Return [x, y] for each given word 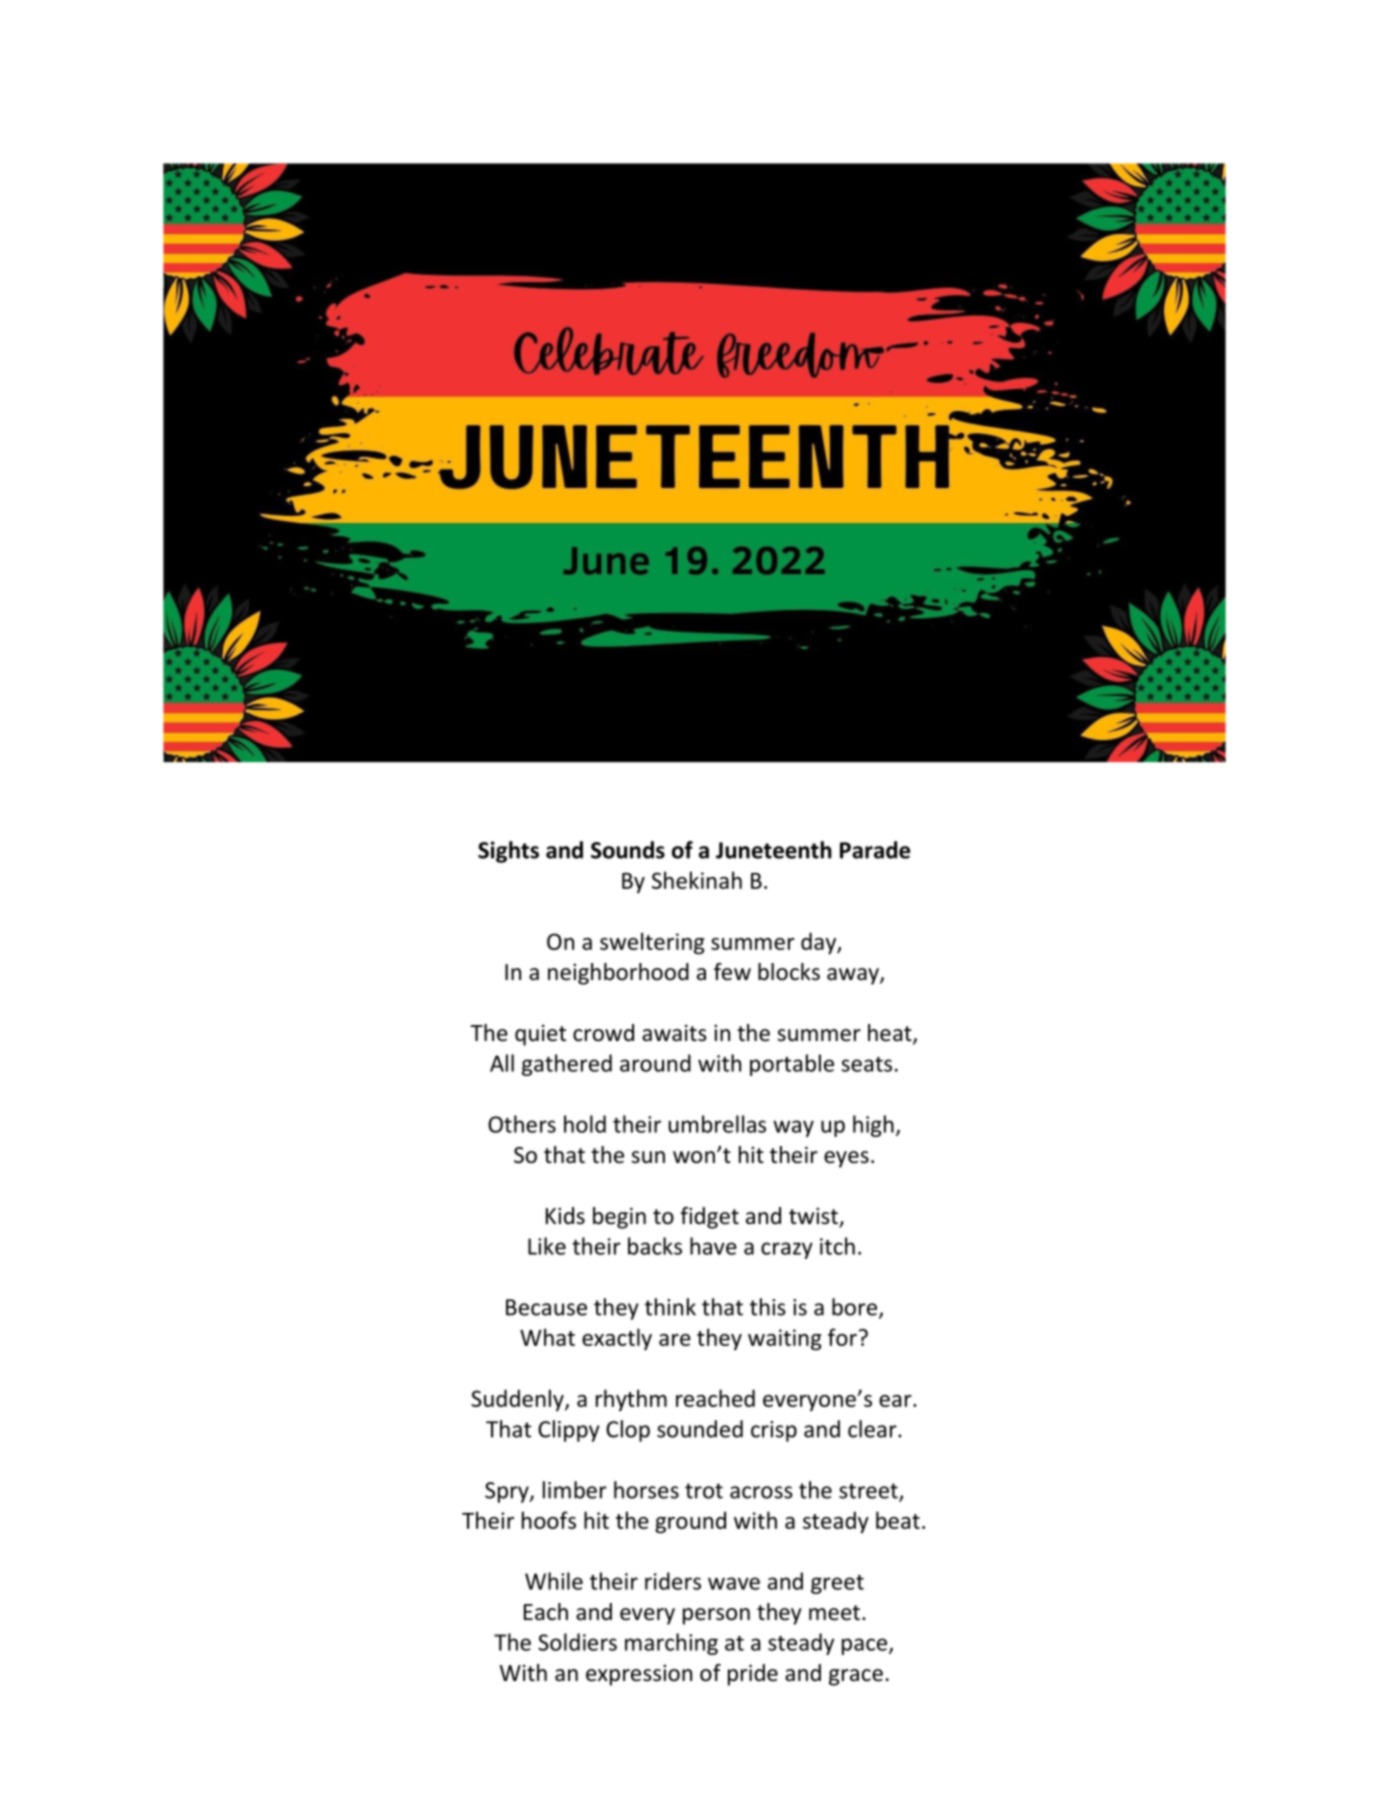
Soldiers [577, 1642]
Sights [508, 852]
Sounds [628, 850]
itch [837, 1246]
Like [547, 1246]
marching [671, 1644]
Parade [875, 850]
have [713, 1246]
